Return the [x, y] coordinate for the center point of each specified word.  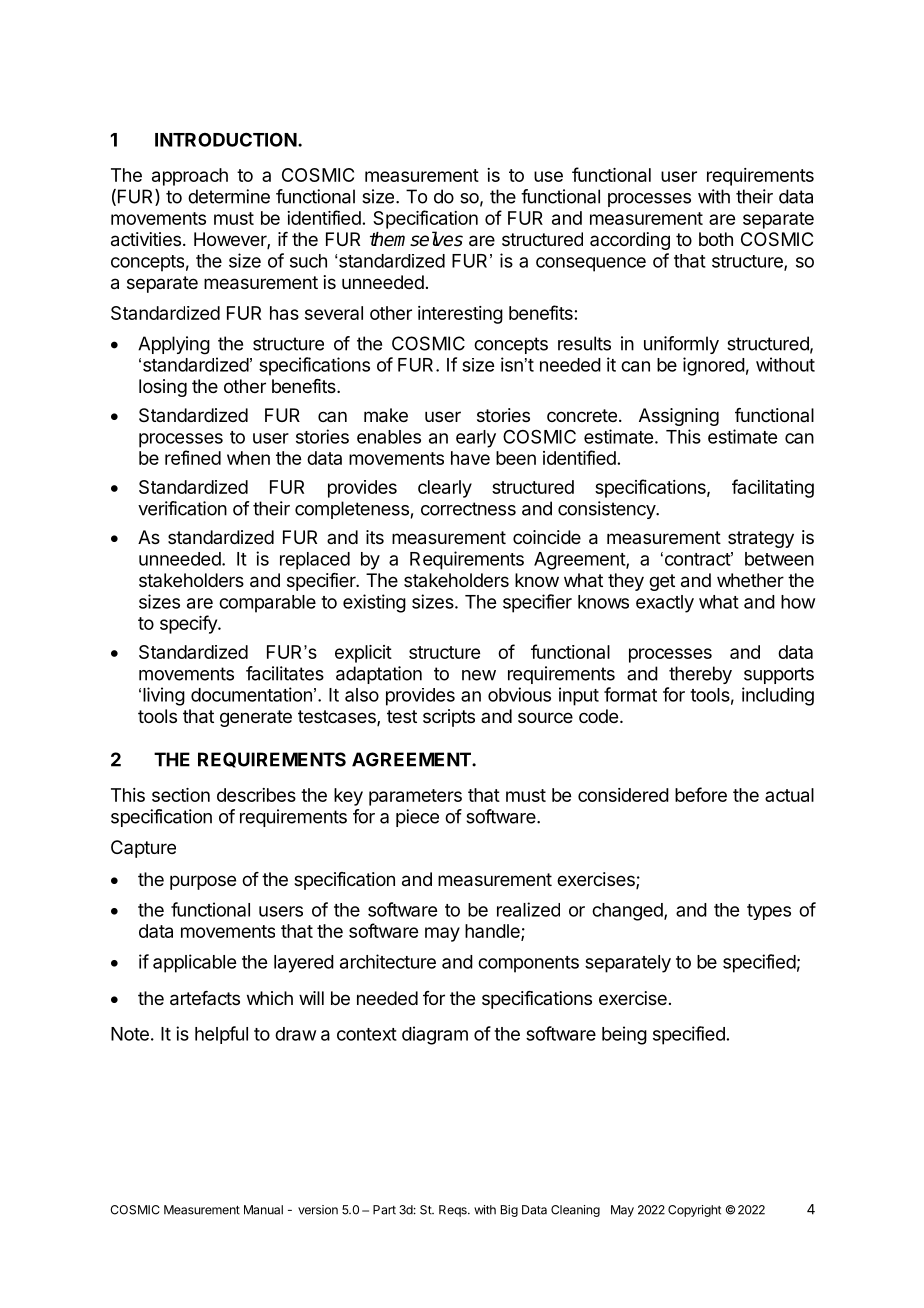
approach [190, 177]
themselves [416, 239]
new [479, 675]
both [716, 239]
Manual [263, 1210]
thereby [700, 675]
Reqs [454, 1211]
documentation [251, 694]
